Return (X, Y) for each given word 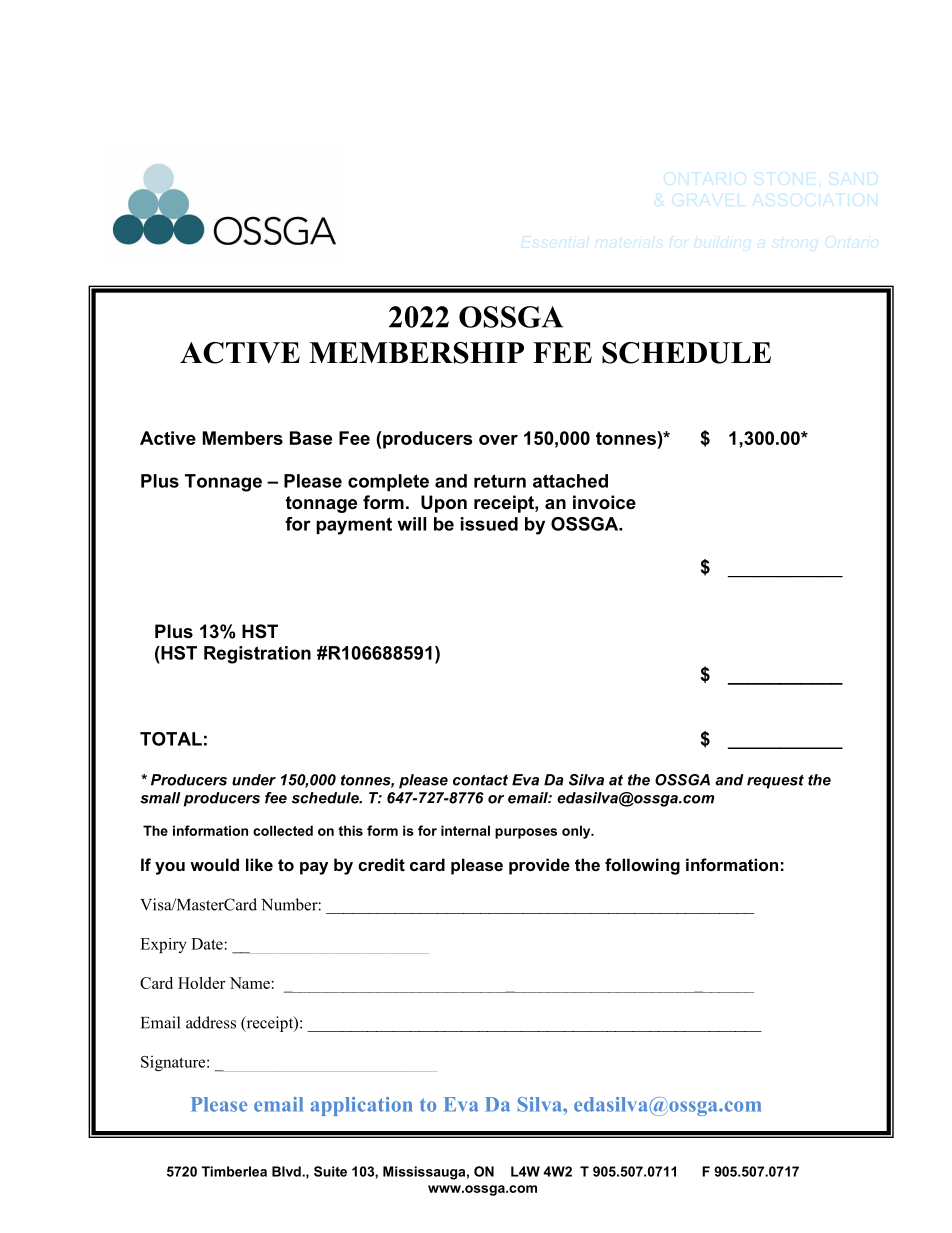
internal (465, 830)
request (775, 781)
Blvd (287, 1171)
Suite (330, 1171)
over (498, 440)
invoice (604, 502)
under (254, 780)
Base (311, 438)
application (361, 1106)
